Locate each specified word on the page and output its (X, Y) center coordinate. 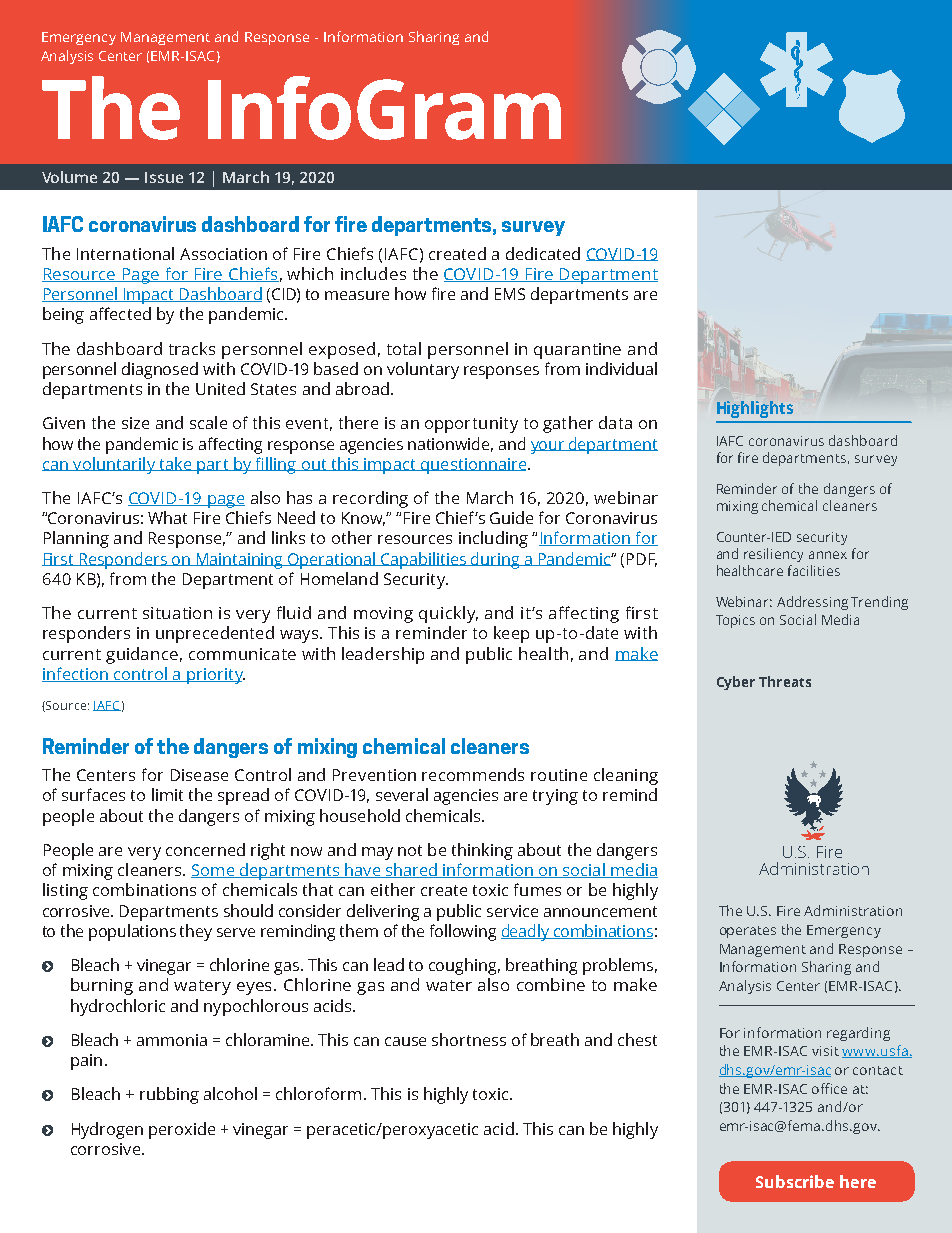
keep (511, 634)
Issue (164, 177)
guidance (142, 655)
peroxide (182, 1130)
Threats (785, 681)
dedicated (543, 253)
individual (621, 368)
